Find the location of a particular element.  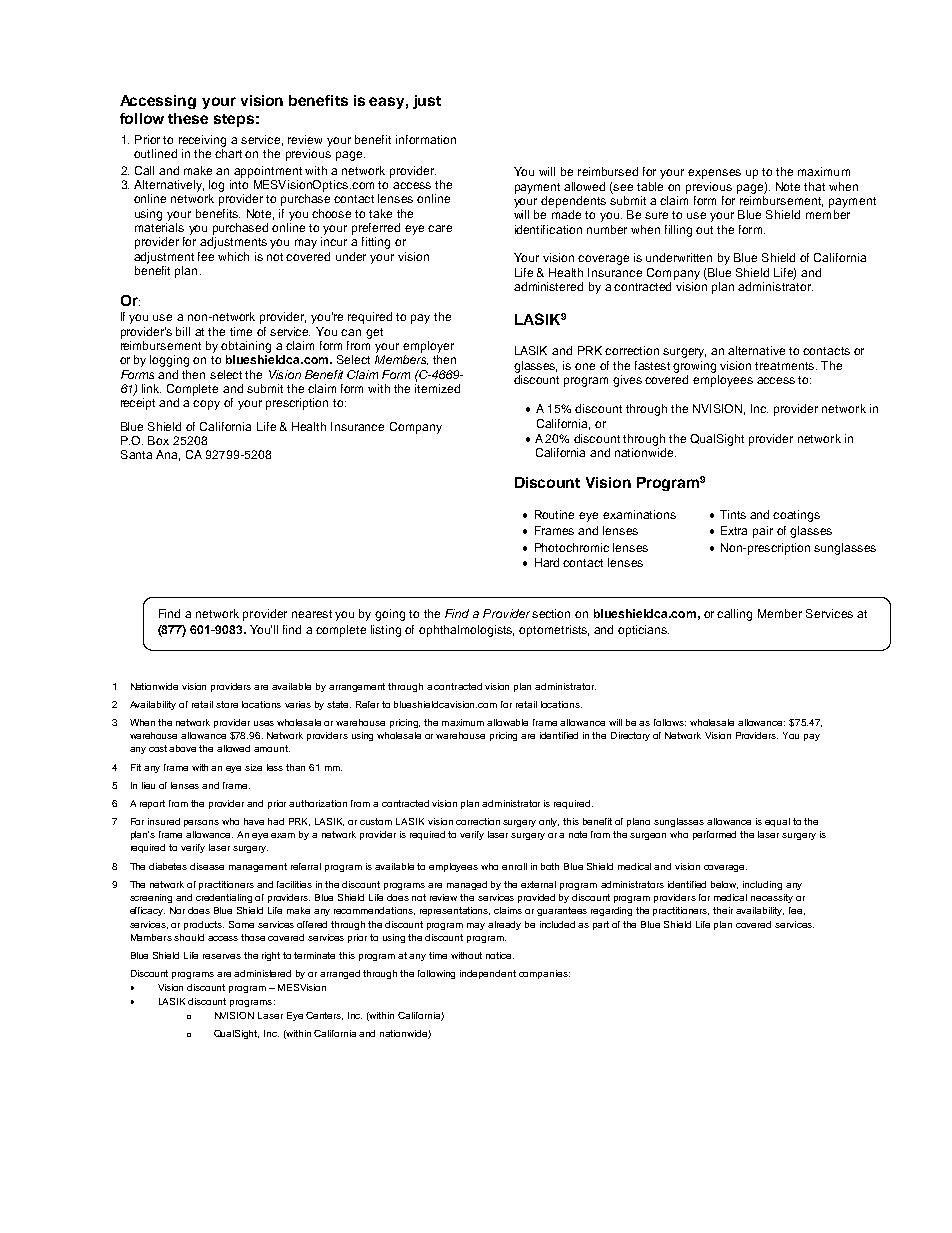

expenses is located at coordinates (714, 174).
